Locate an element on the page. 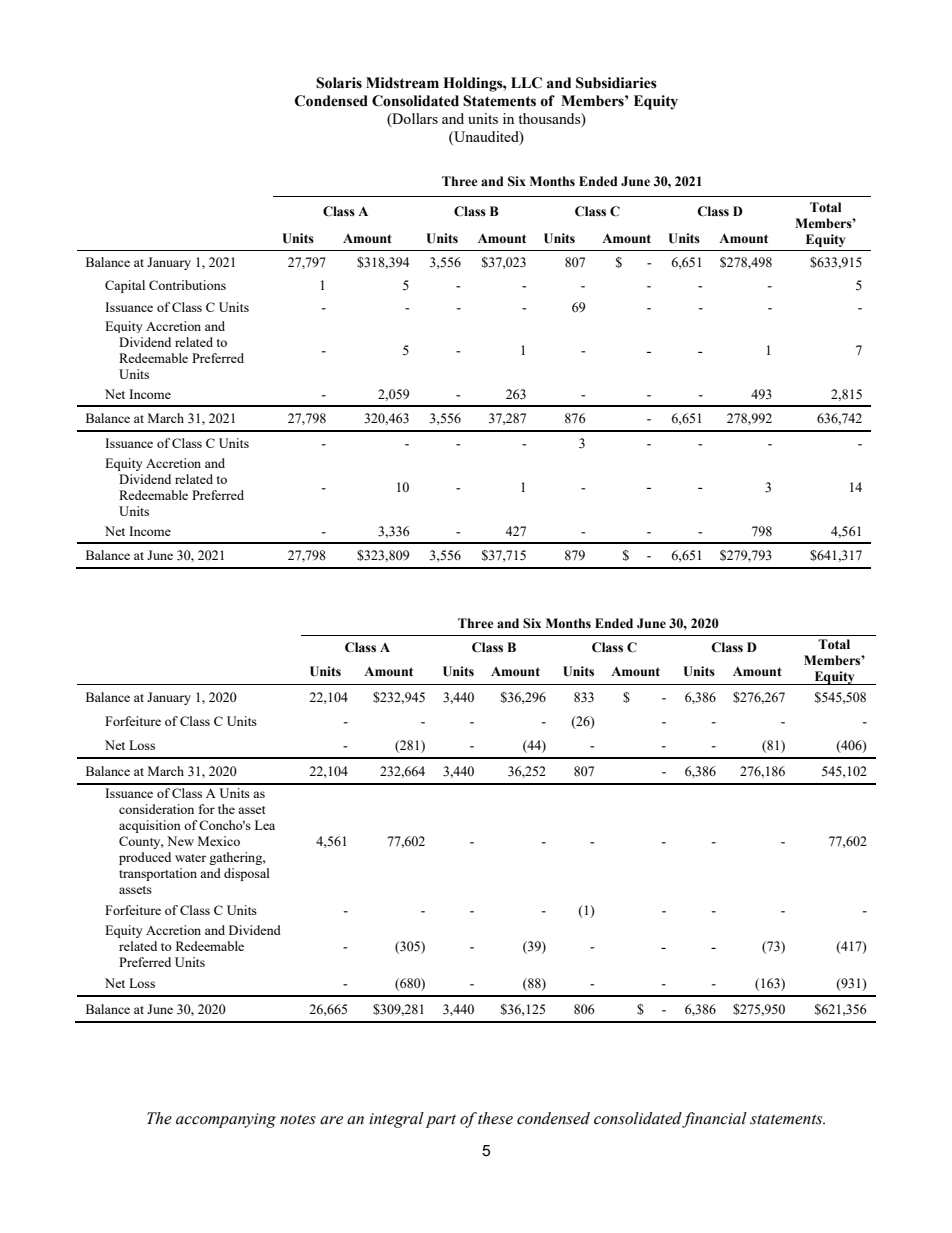 Image resolution: width=952 pixels, height=1233 pixels. LLC is located at coordinates (526, 83).
